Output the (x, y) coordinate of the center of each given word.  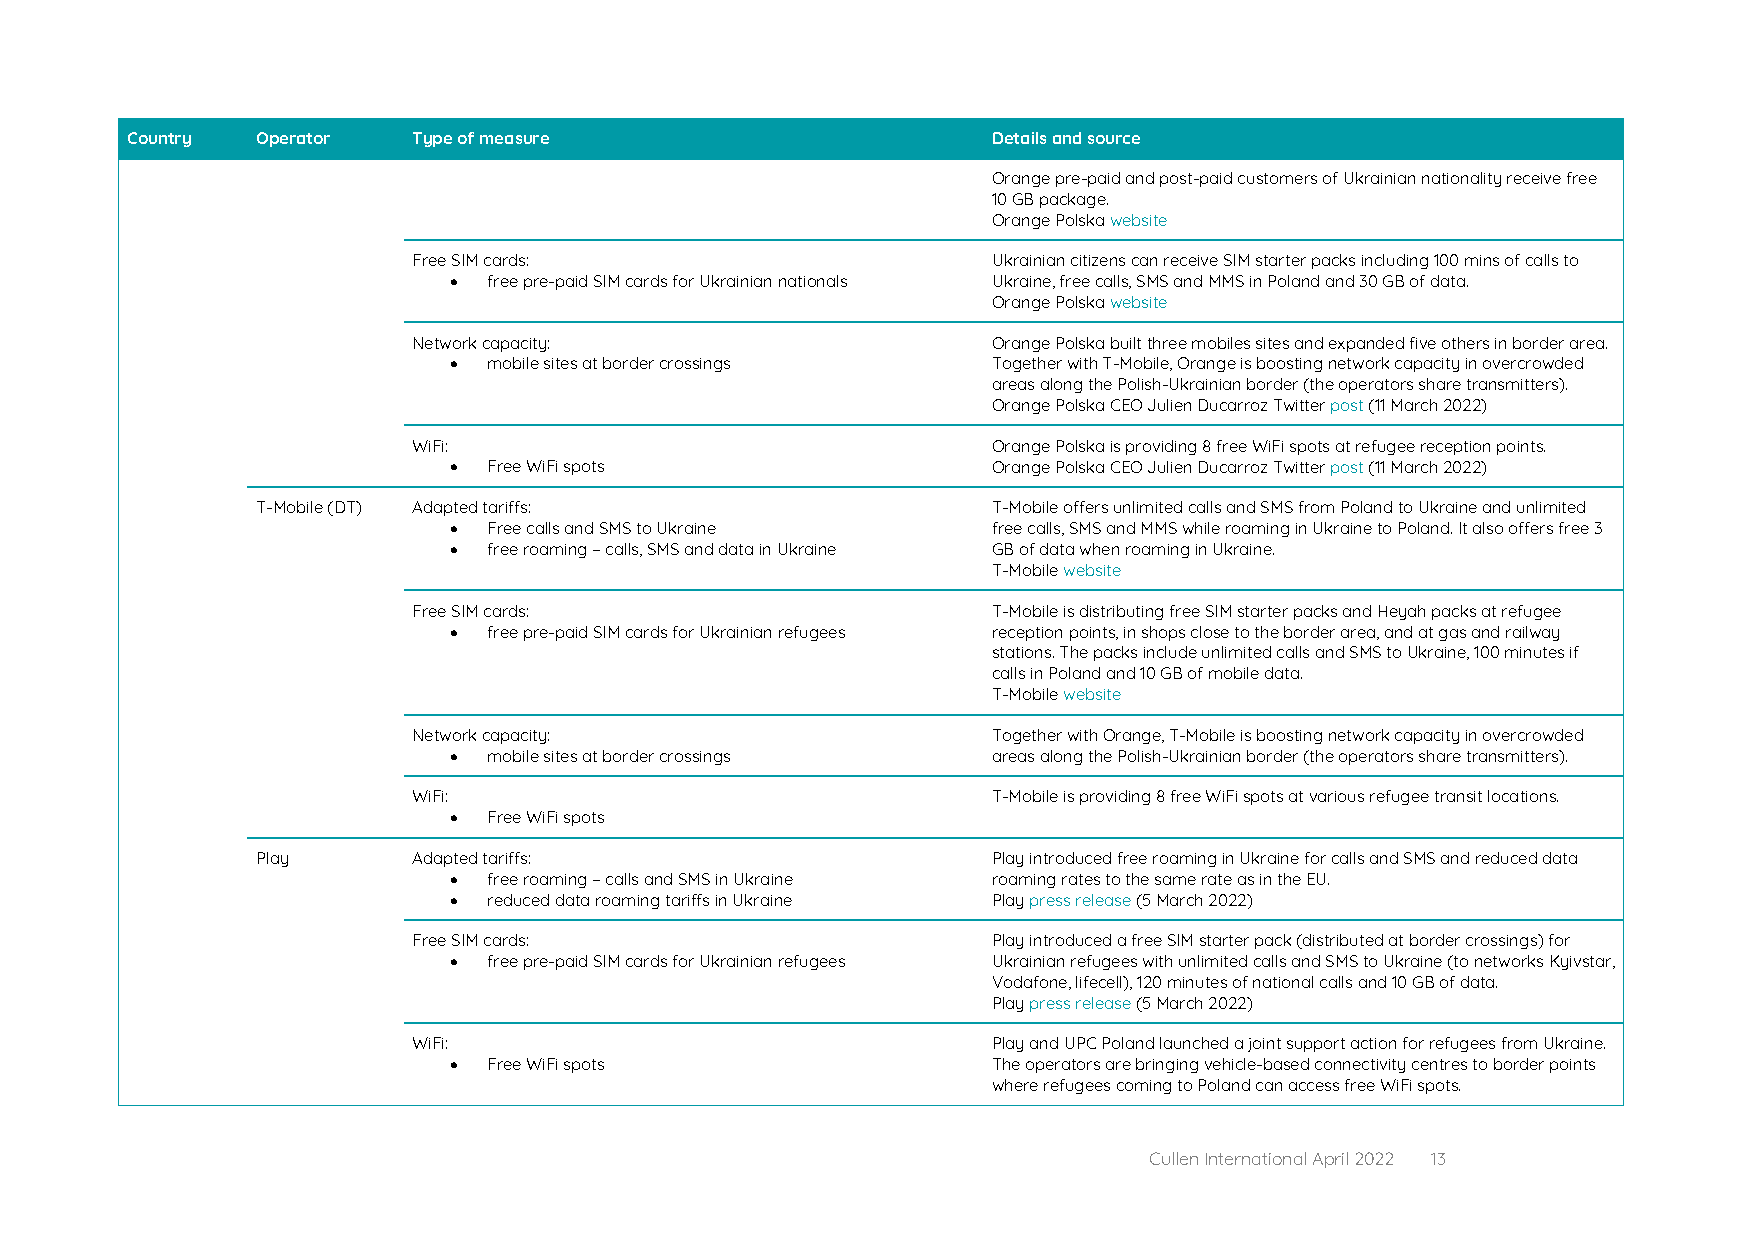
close (1210, 632)
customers (1277, 178)
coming (1144, 1087)
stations (1023, 652)
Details (1019, 138)
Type (432, 139)
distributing (1121, 612)
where (1015, 1085)
